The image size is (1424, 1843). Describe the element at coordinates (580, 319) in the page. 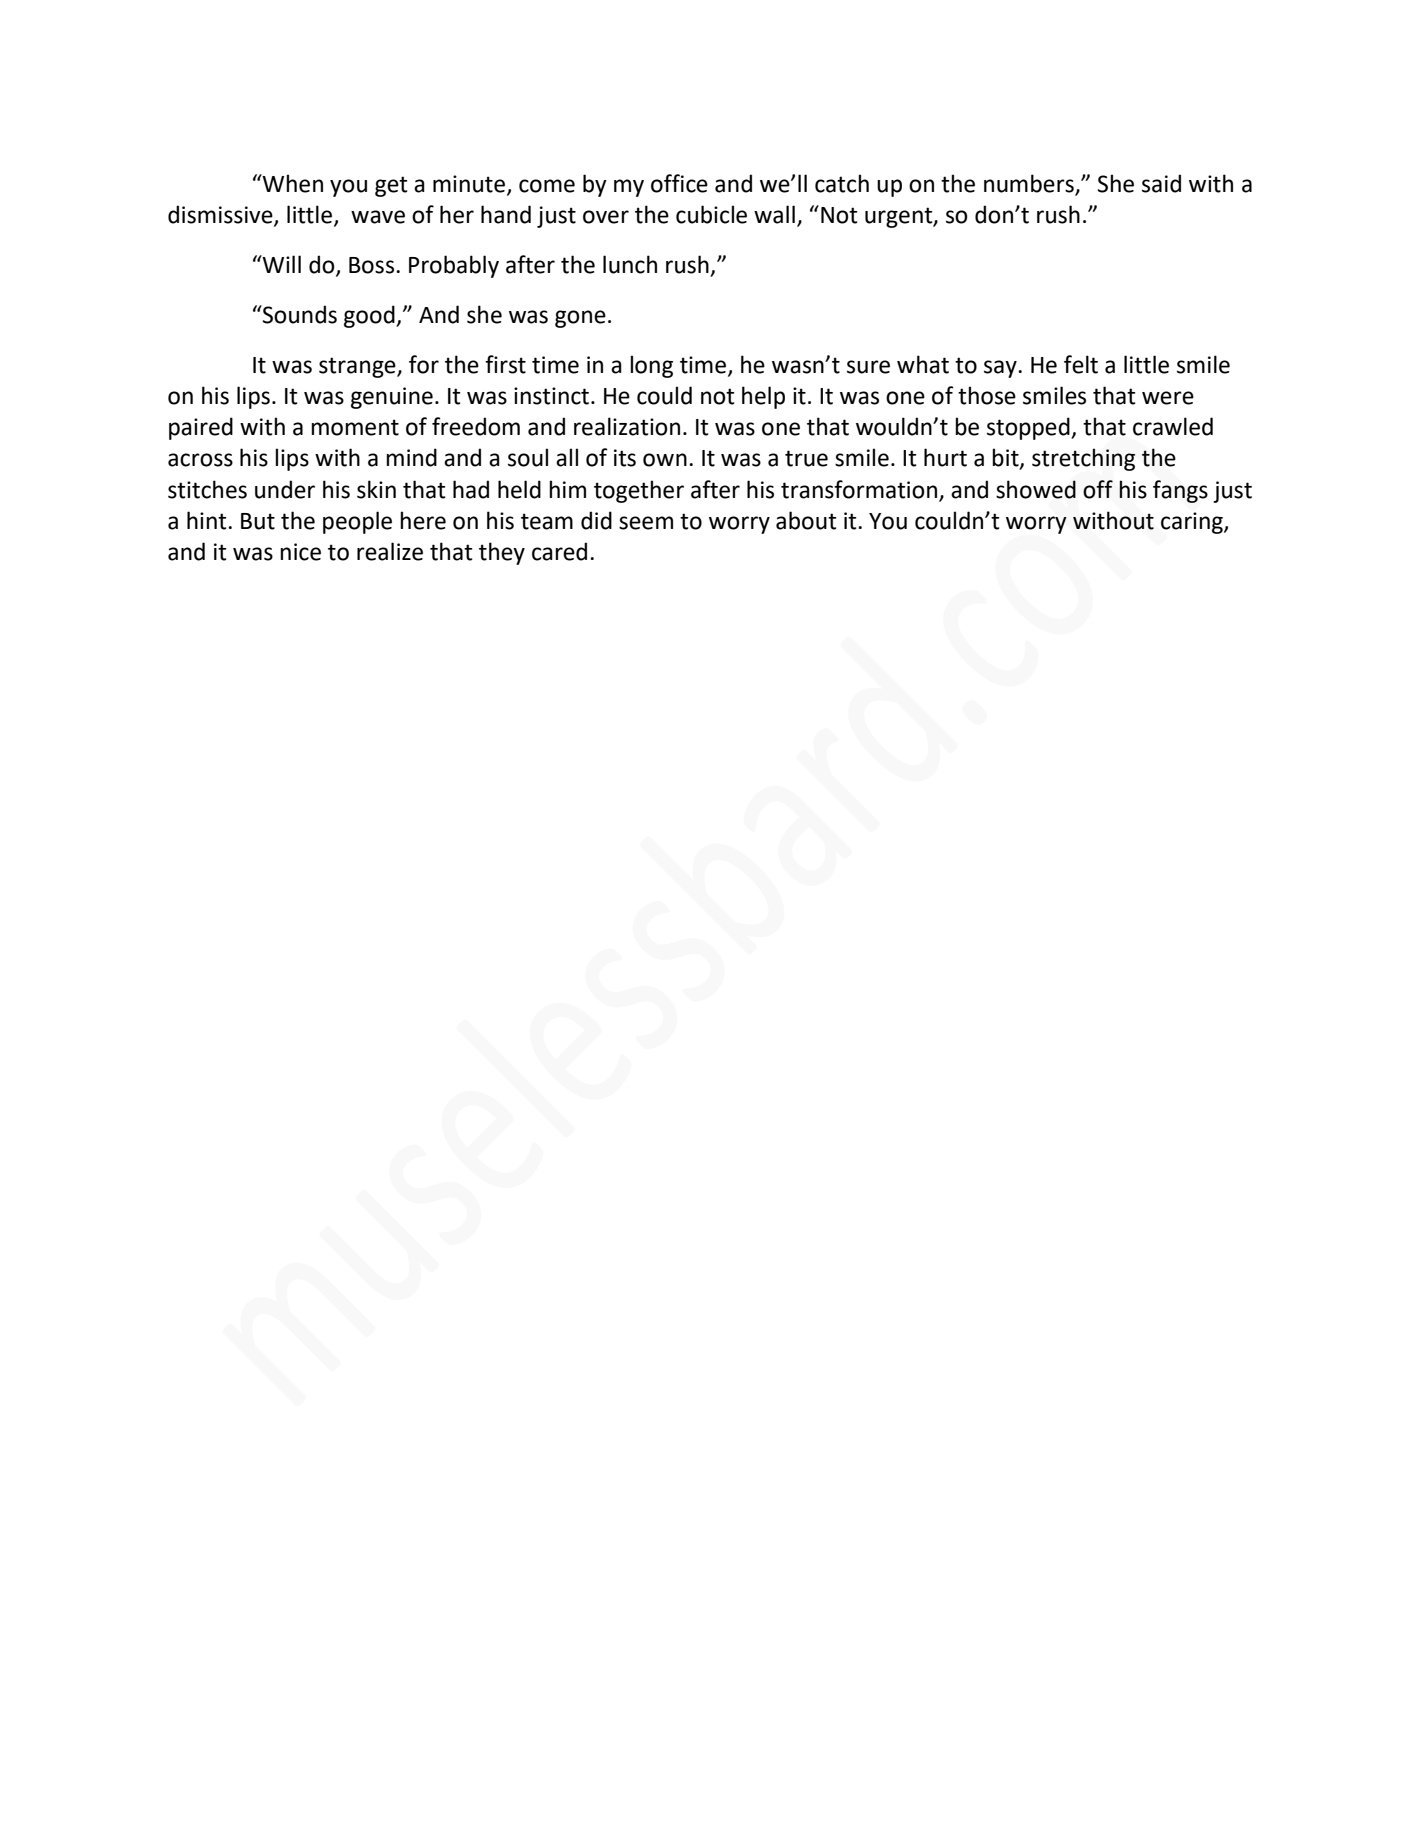

I see `gone` at that location.
